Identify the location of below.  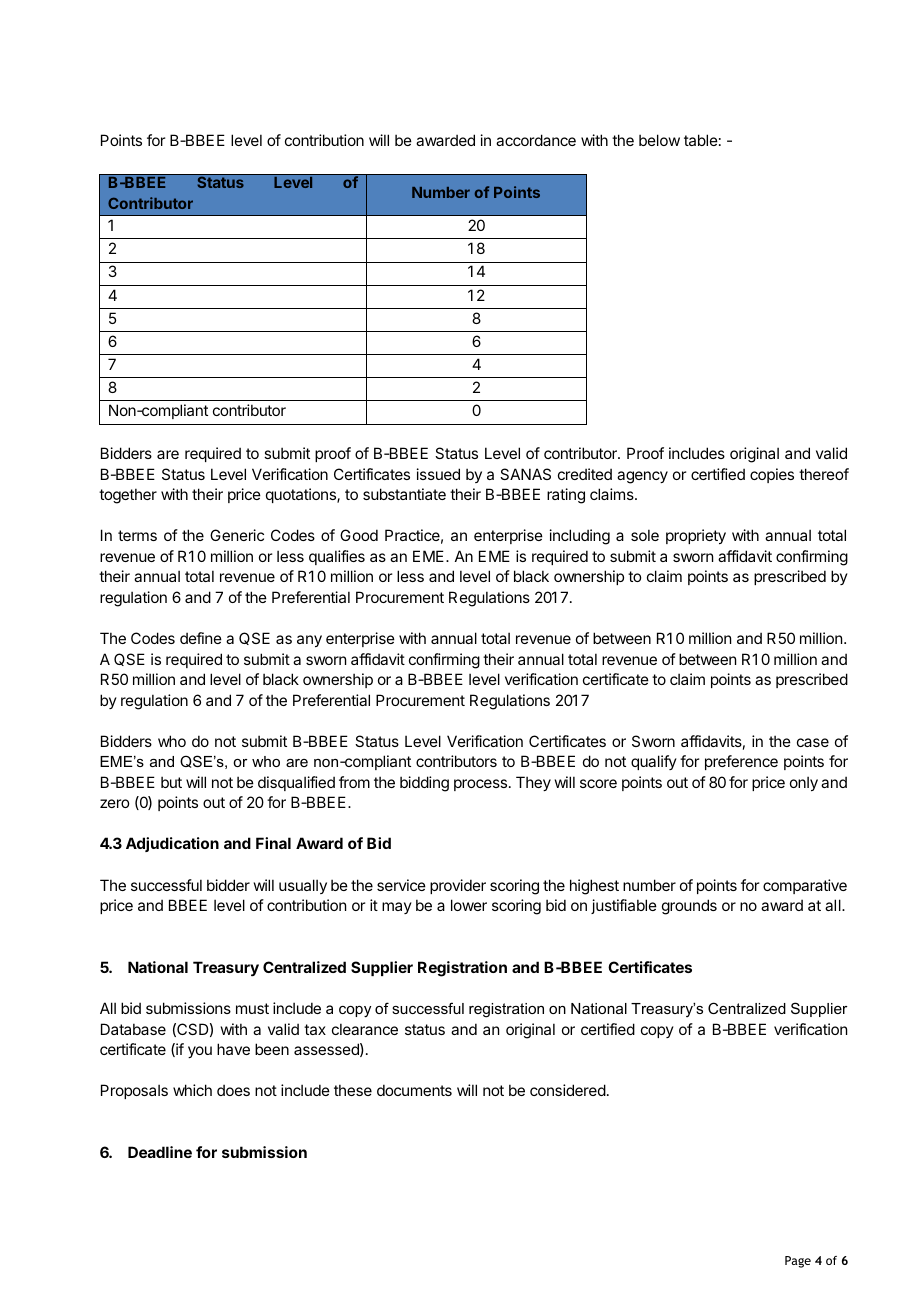
(659, 140).
